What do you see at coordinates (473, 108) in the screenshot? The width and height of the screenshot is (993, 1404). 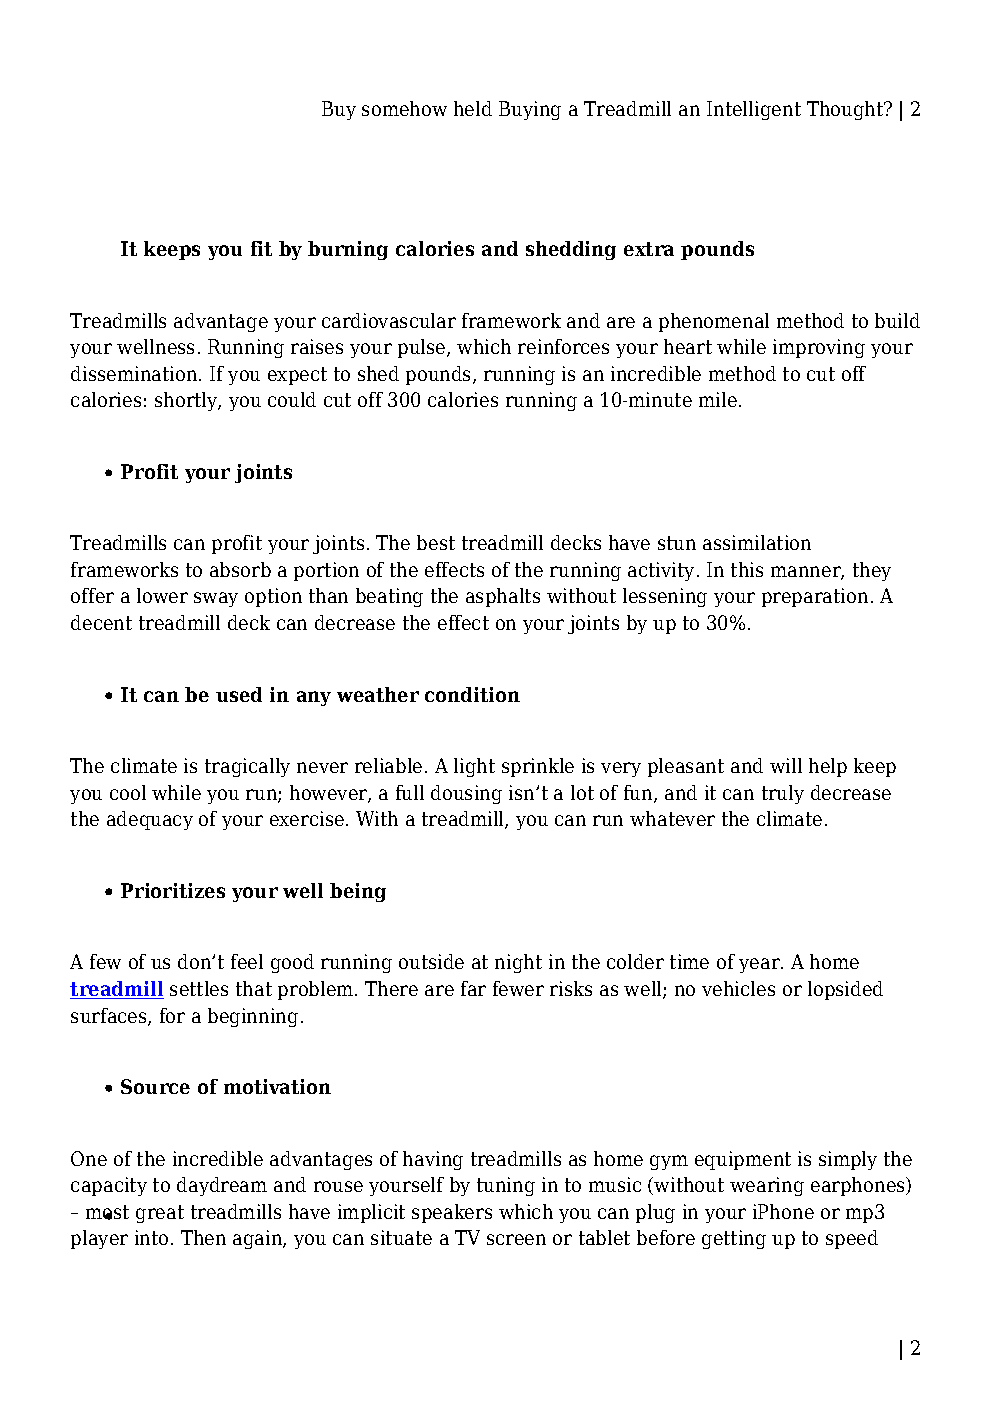 I see `held` at bounding box center [473, 108].
